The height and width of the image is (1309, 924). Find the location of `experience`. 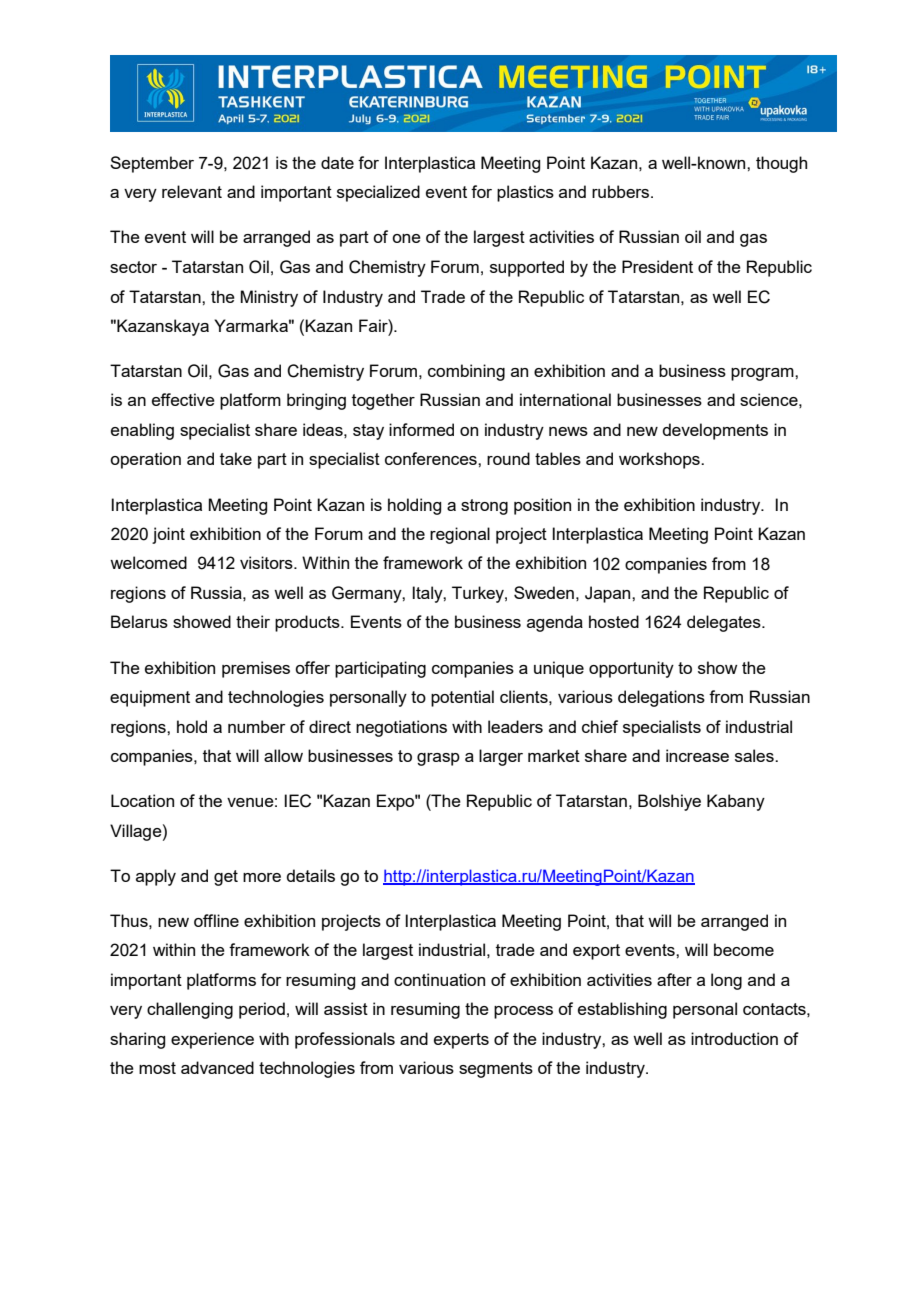

experience is located at coordinates (212, 1040).
